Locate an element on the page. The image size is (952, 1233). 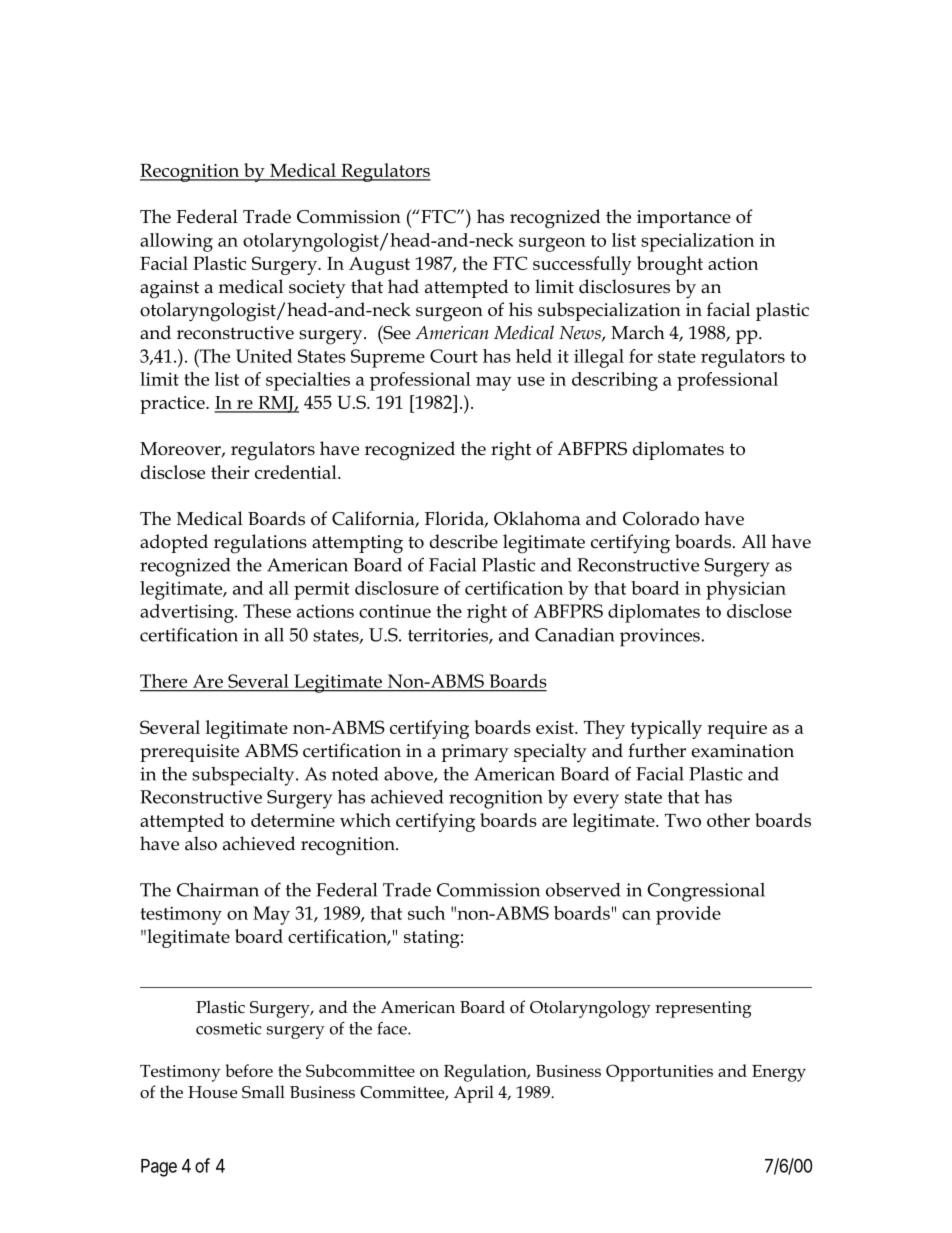
had is located at coordinates (403, 286).
